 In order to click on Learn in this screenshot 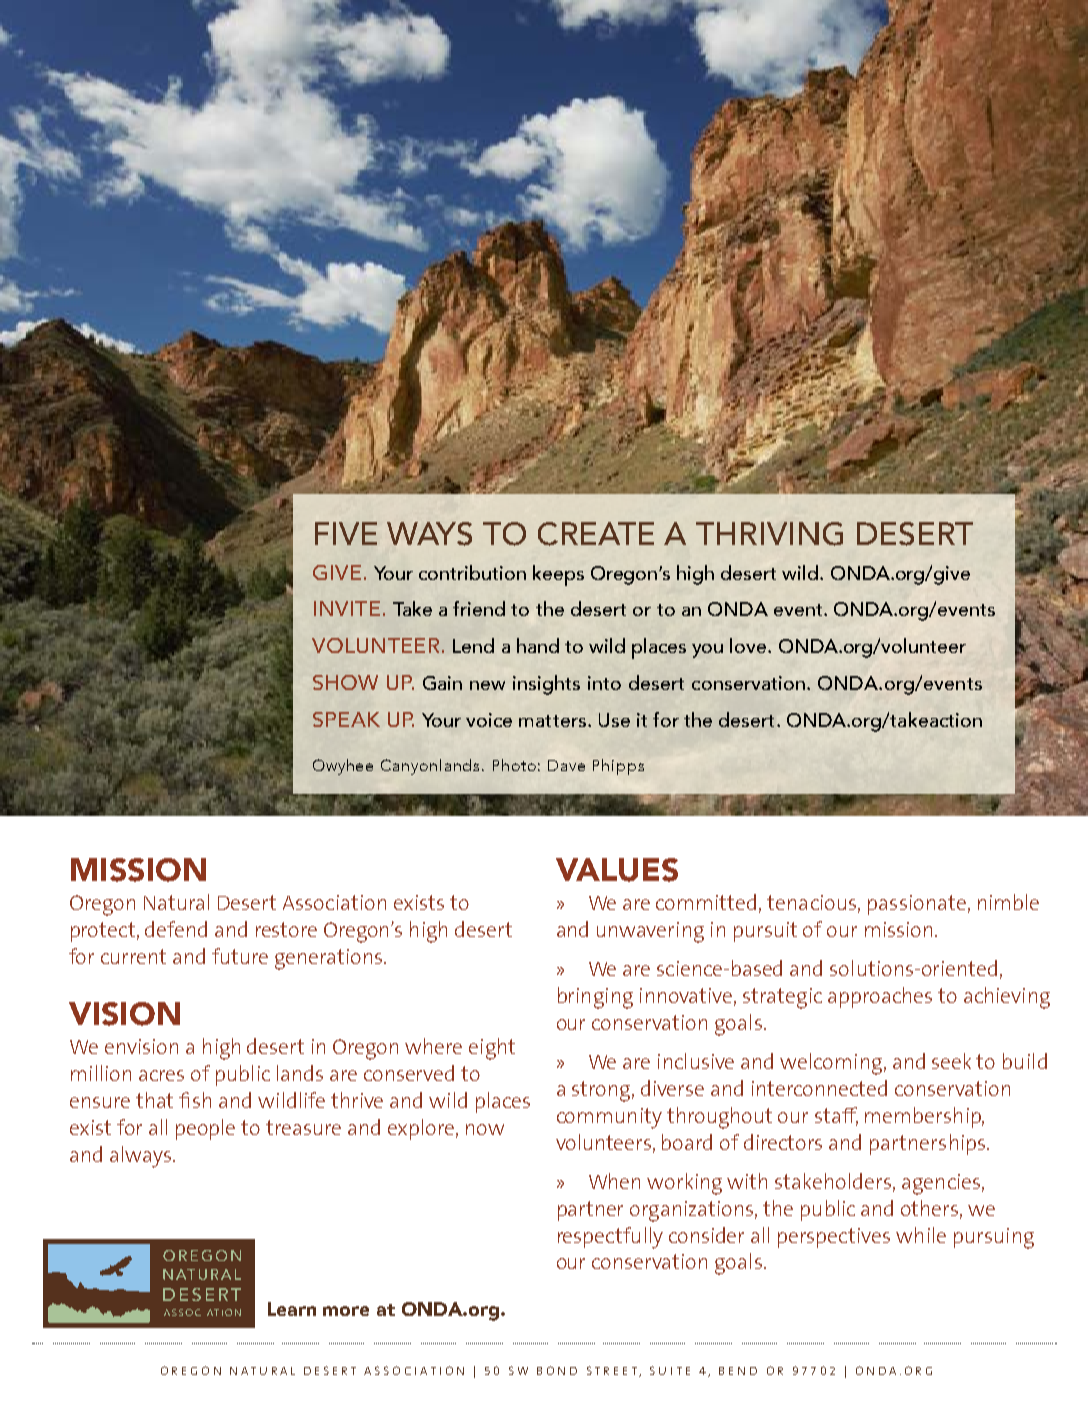, I will do `click(292, 1309)`.
